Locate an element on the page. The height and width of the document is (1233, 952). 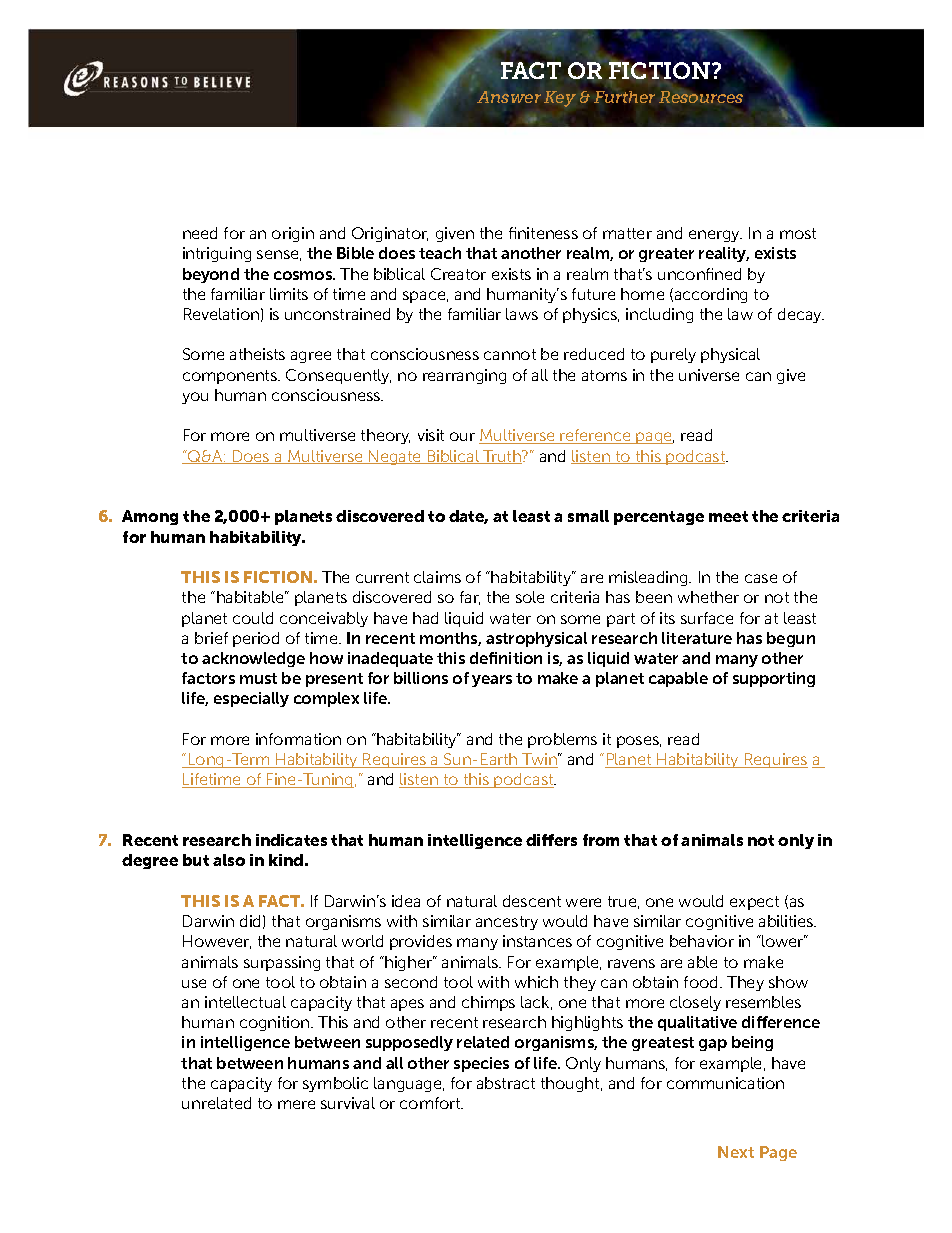
brief is located at coordinates (211, 638).
